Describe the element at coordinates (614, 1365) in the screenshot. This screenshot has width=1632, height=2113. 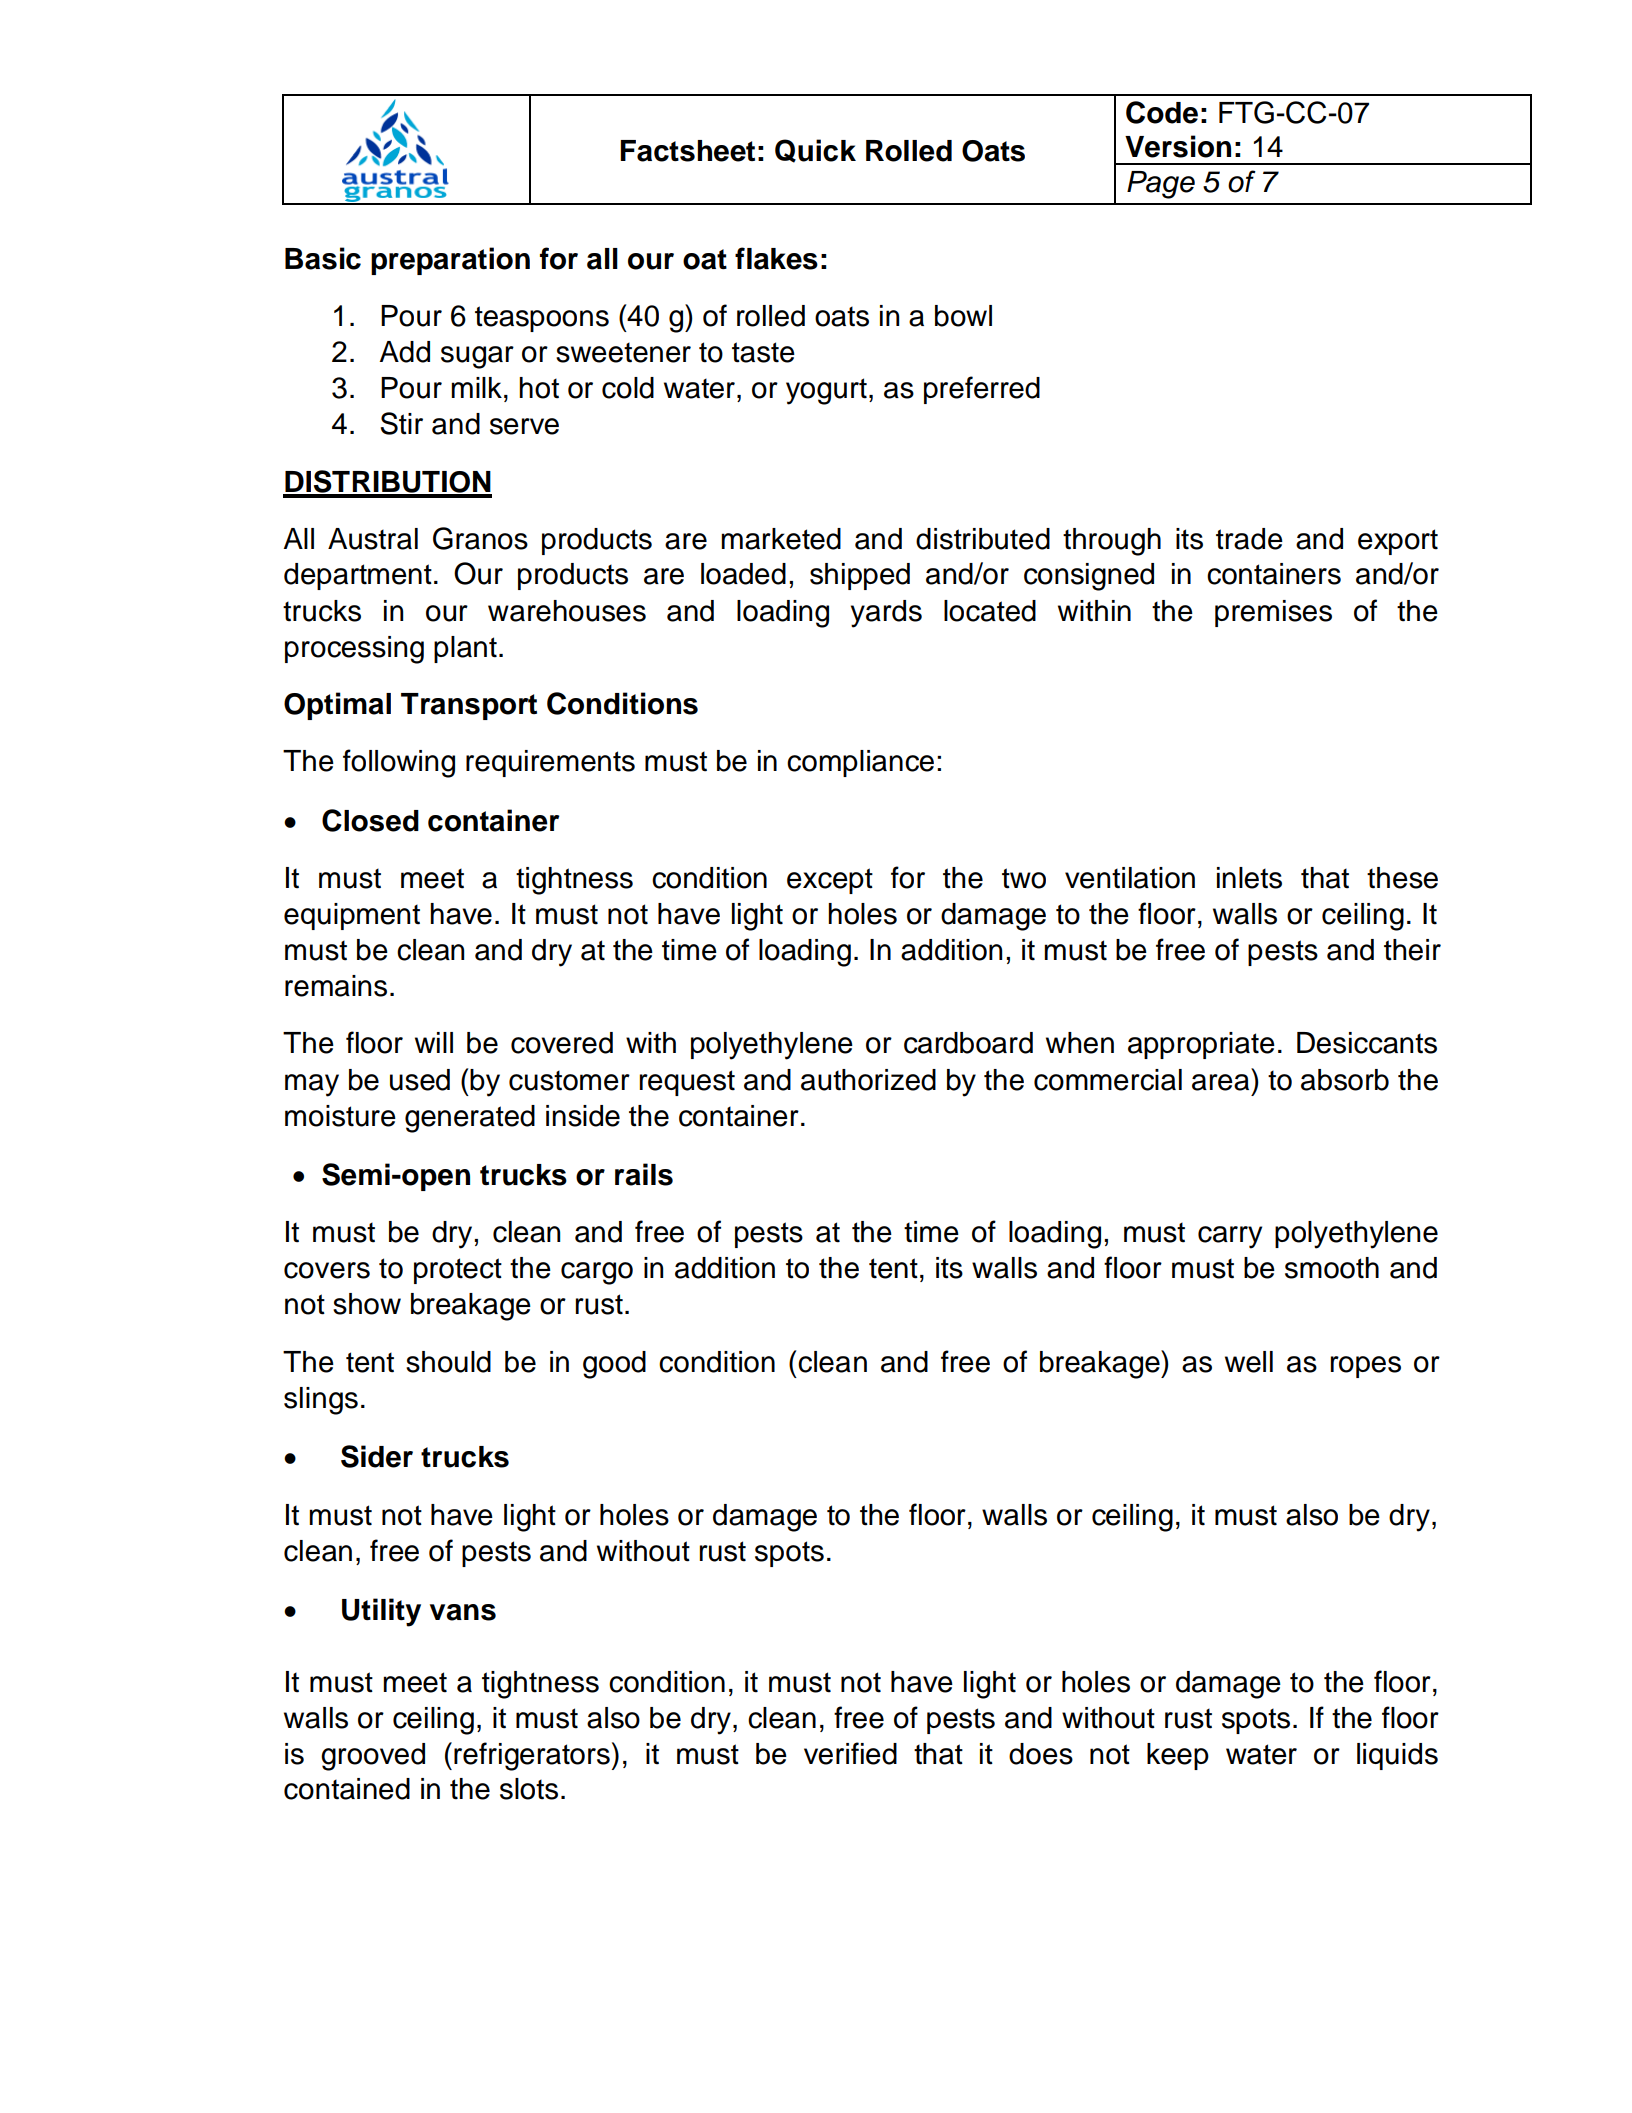
I see `good` at that location.
